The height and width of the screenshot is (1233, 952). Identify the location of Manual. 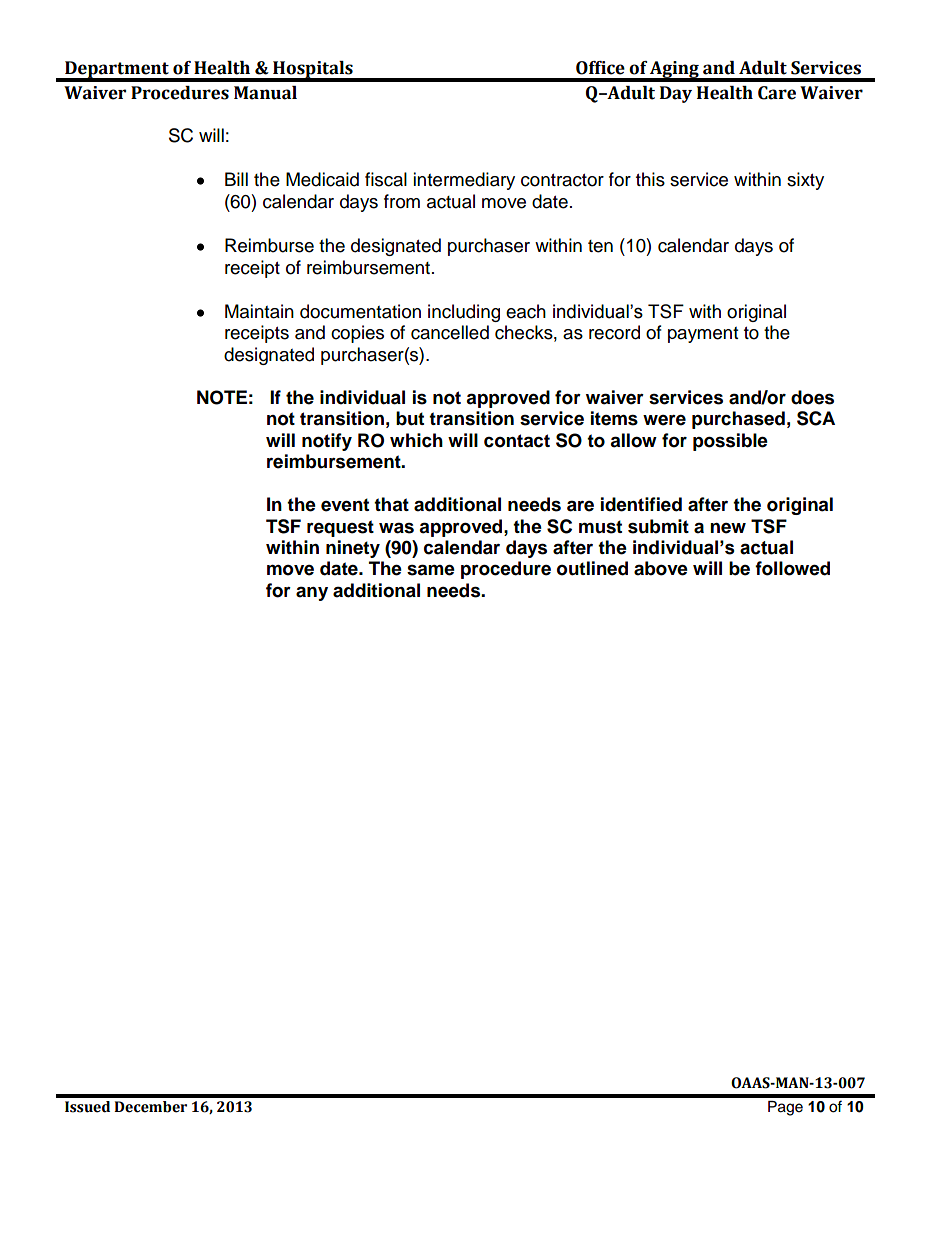
(265, 93).
